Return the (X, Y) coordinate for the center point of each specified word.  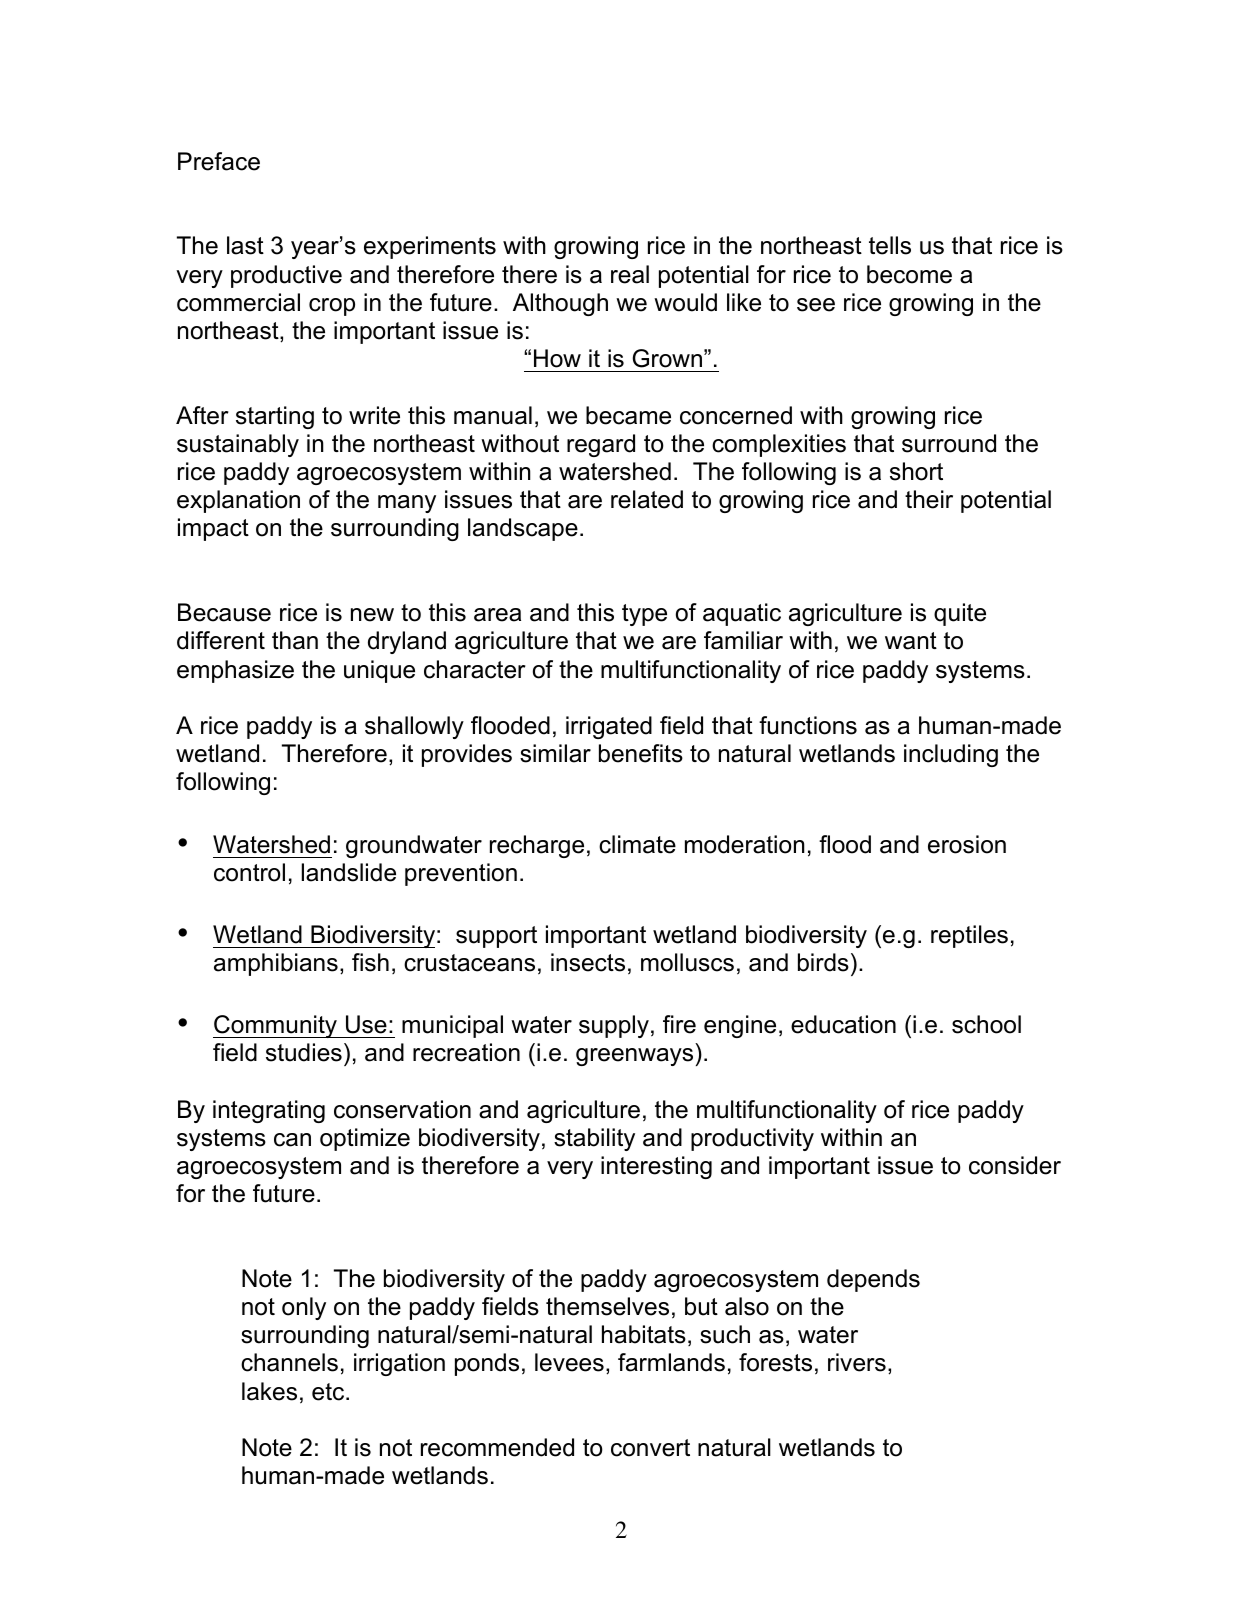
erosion (967, 844)
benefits (641, 753)
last (245, 245)
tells (890, 245)
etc (329, 1392)
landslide (349, 872)
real (630, 274)
